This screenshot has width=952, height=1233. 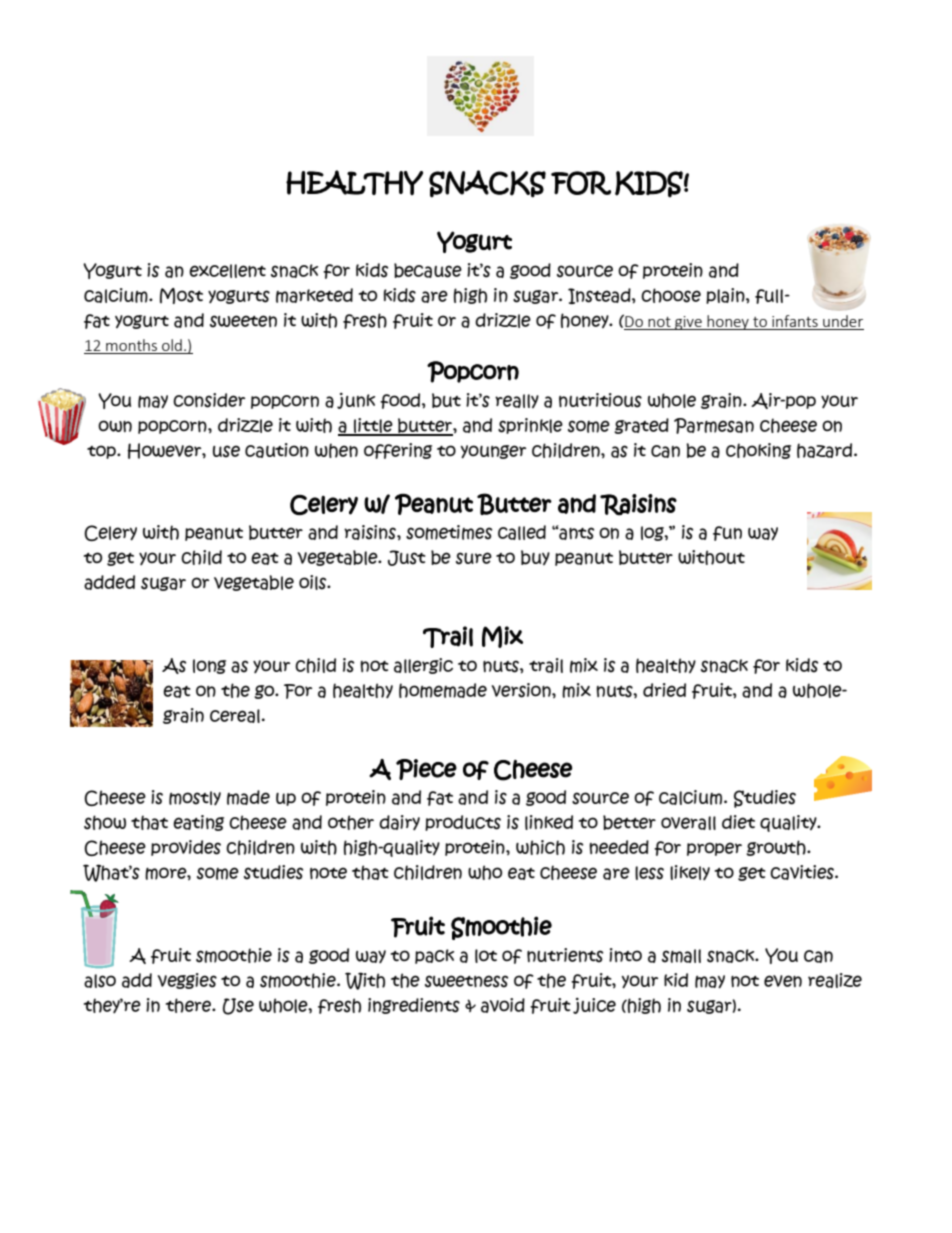 What do you see at coordinates (209, 666) in the screenshot?
I see `long` at bounding box center [209, 666].
